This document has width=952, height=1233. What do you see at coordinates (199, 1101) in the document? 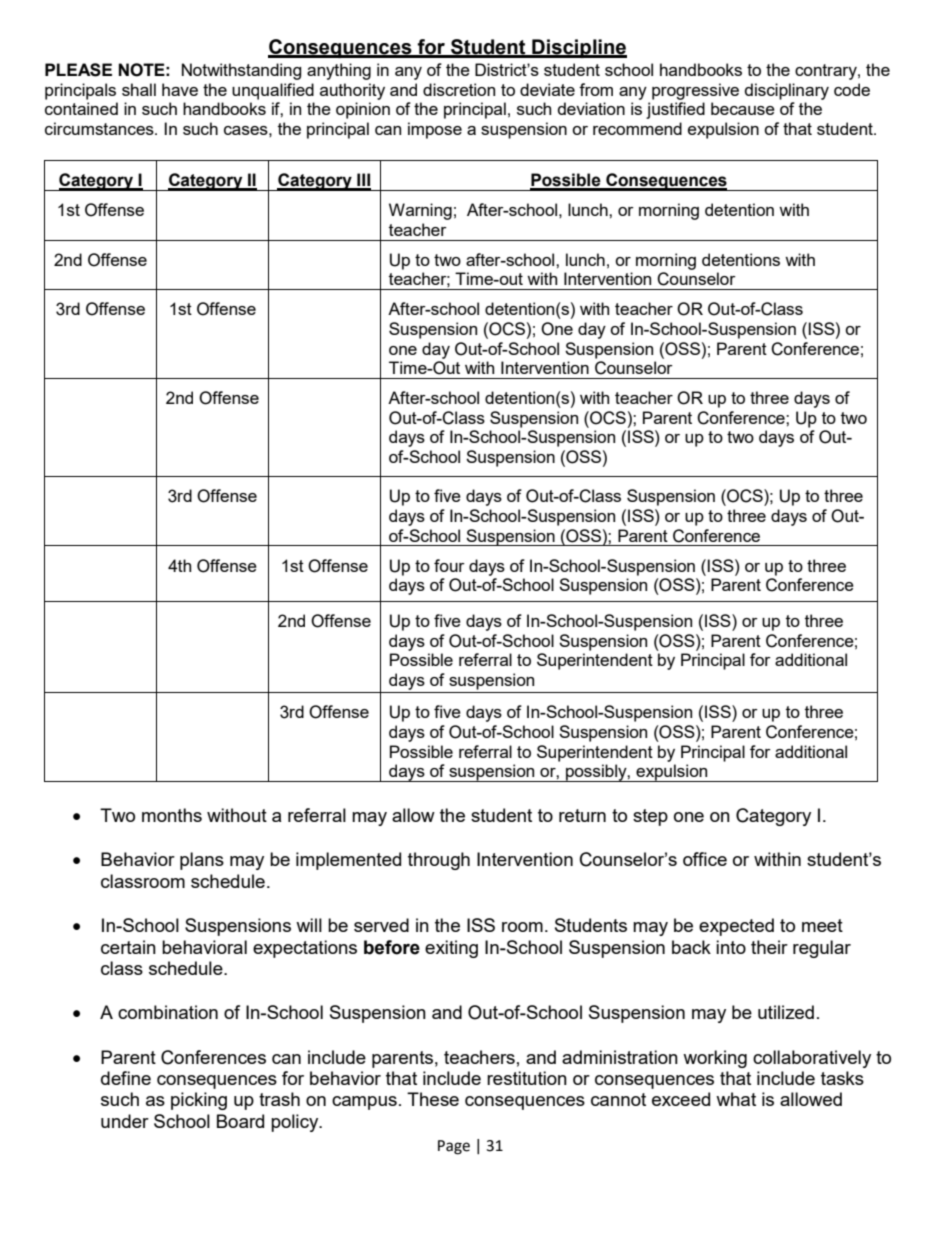
I see `picking` at bounding box center [199, 1101].
